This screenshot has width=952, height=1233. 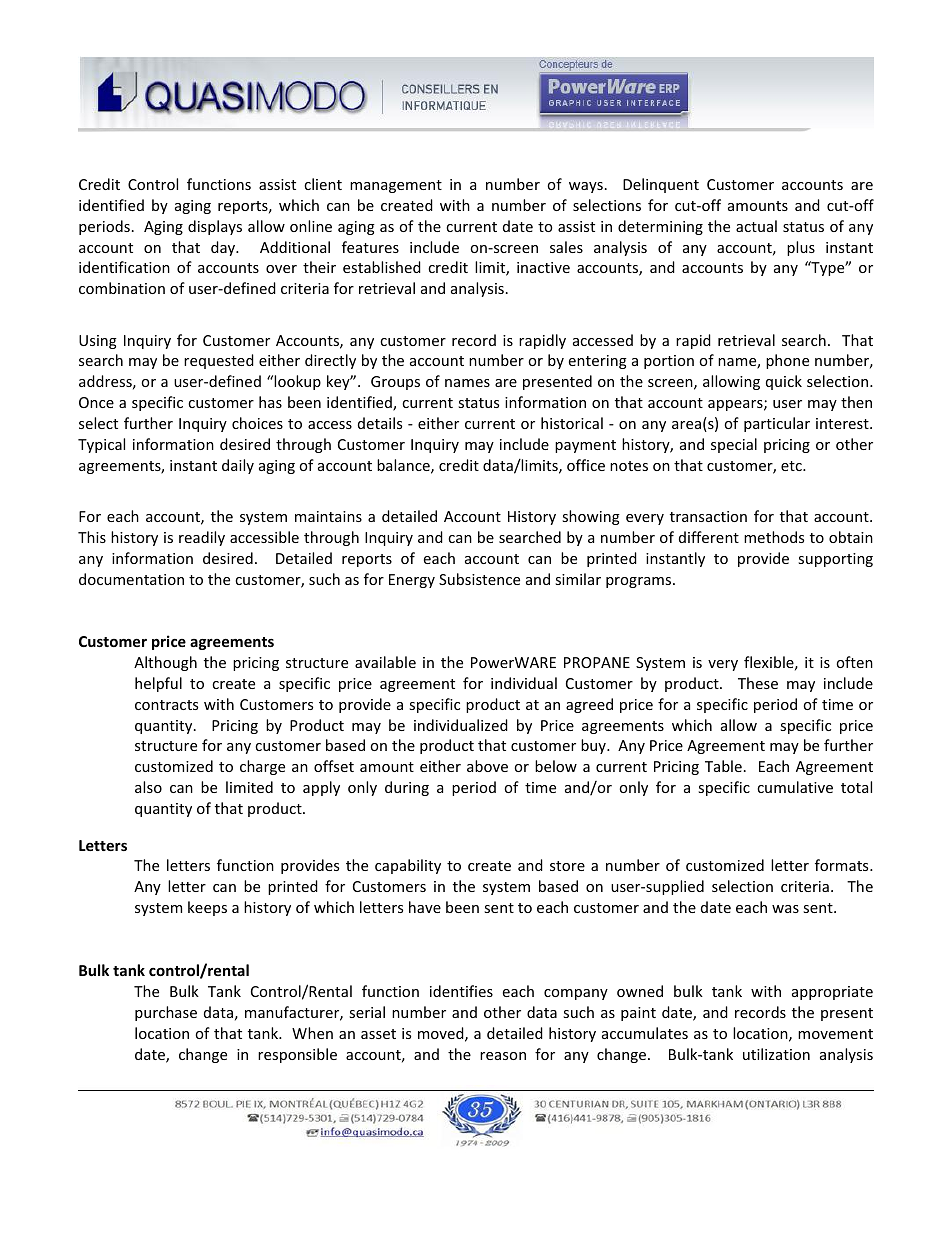 I want to click on actual, so click(x=756, y=226).
